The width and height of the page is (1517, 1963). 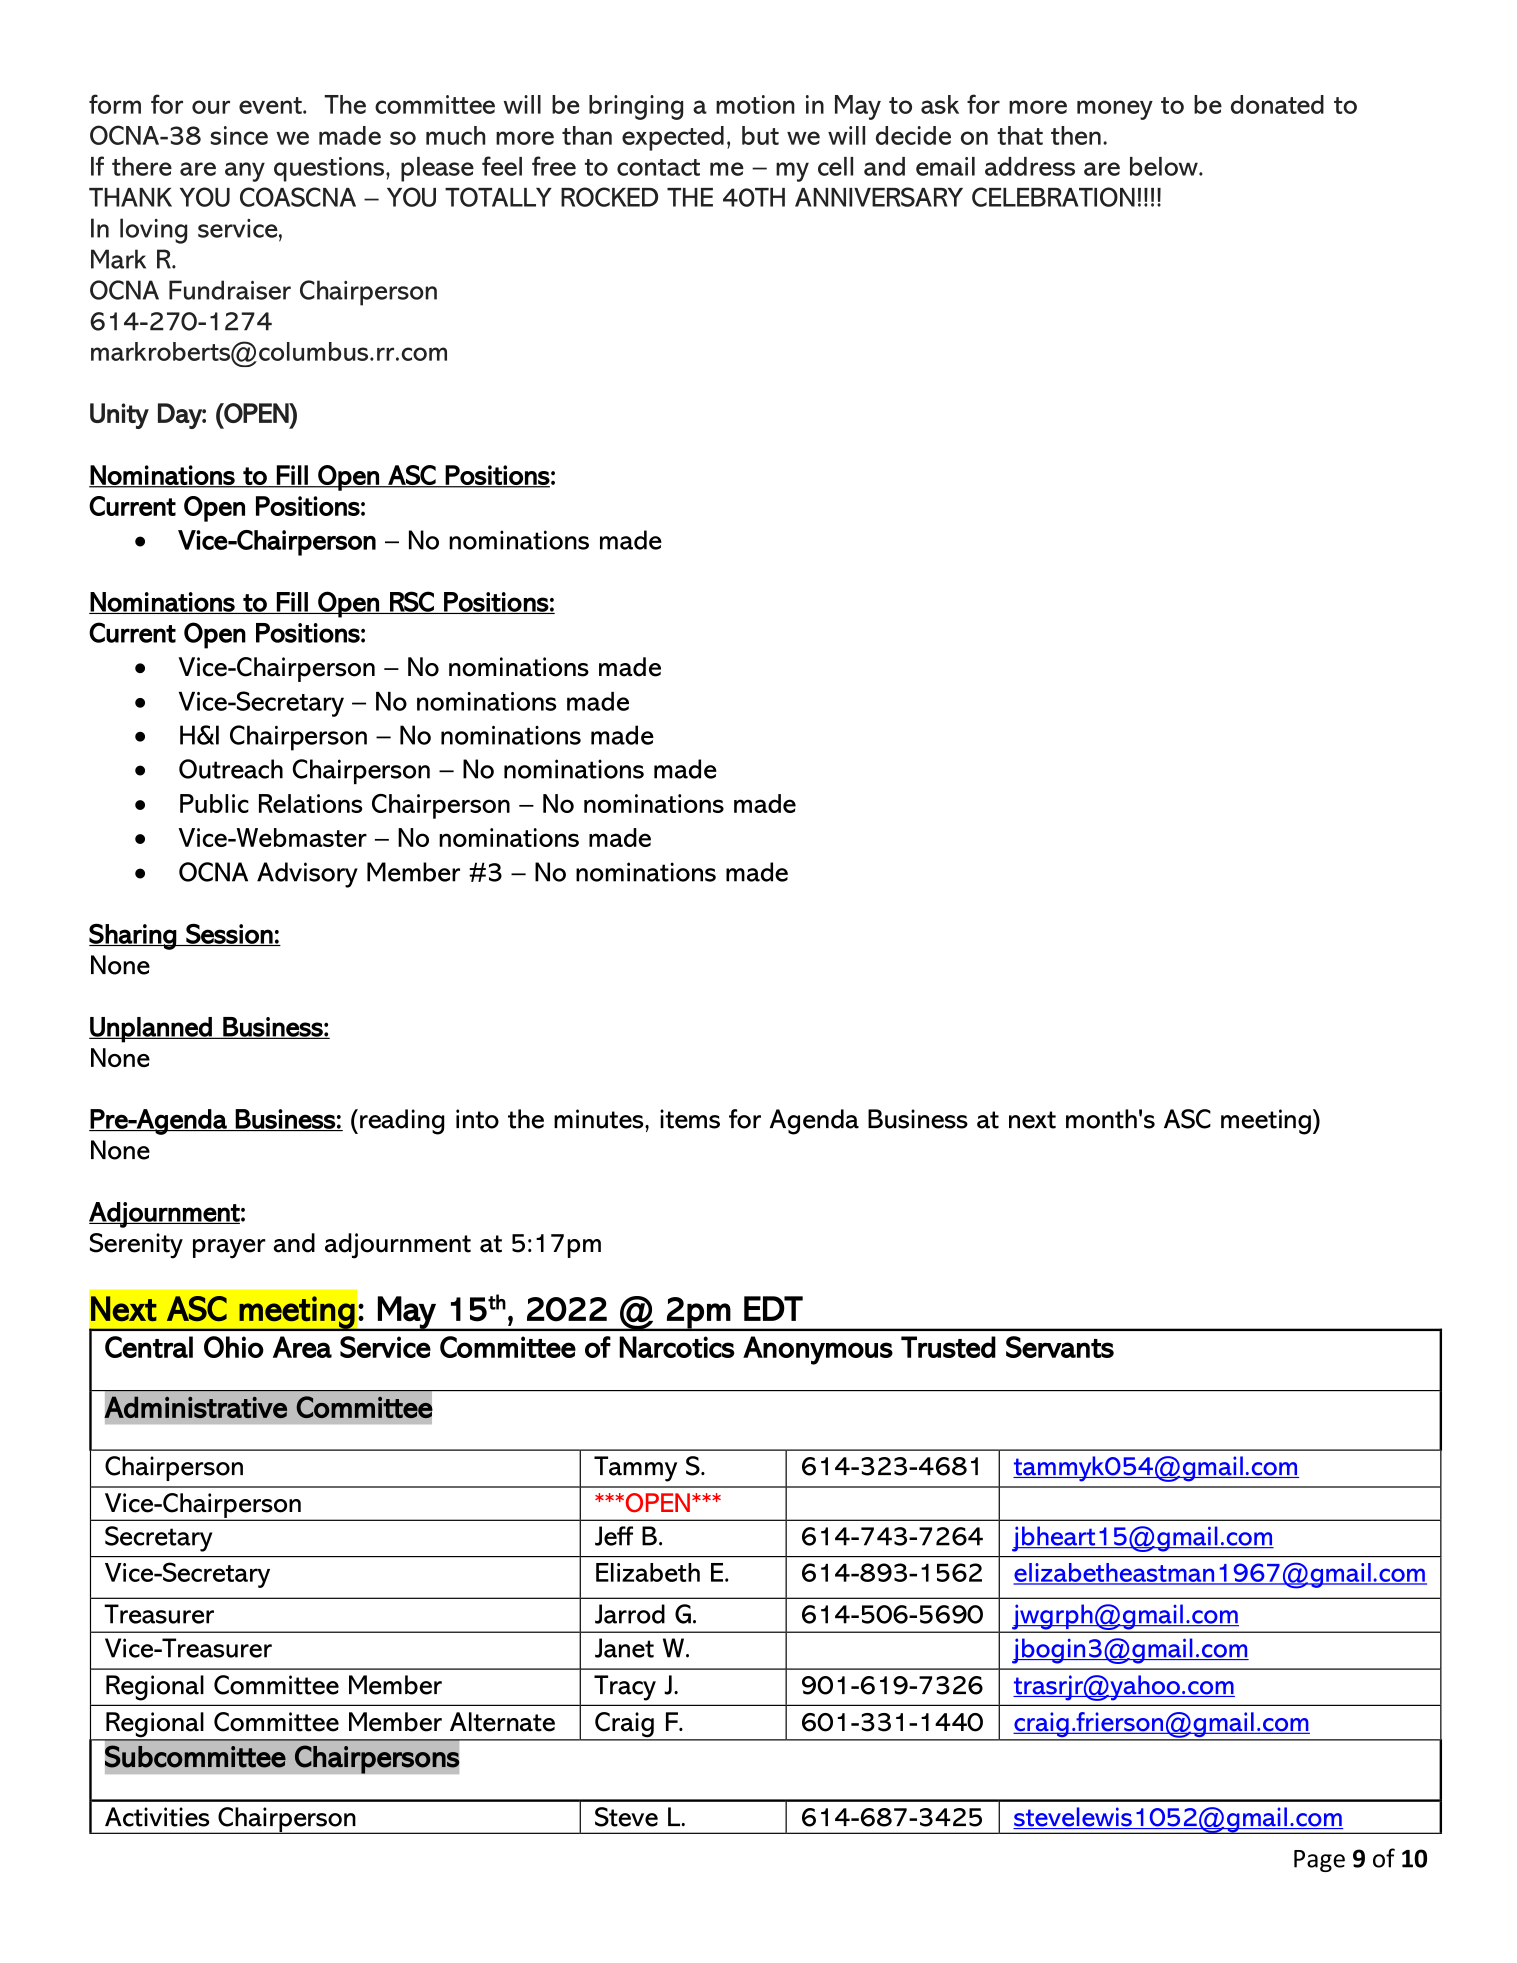 What do you see at coordinates (948, 1347) in the page?
I see `Trusted` at bounding box center [948, 1347].
